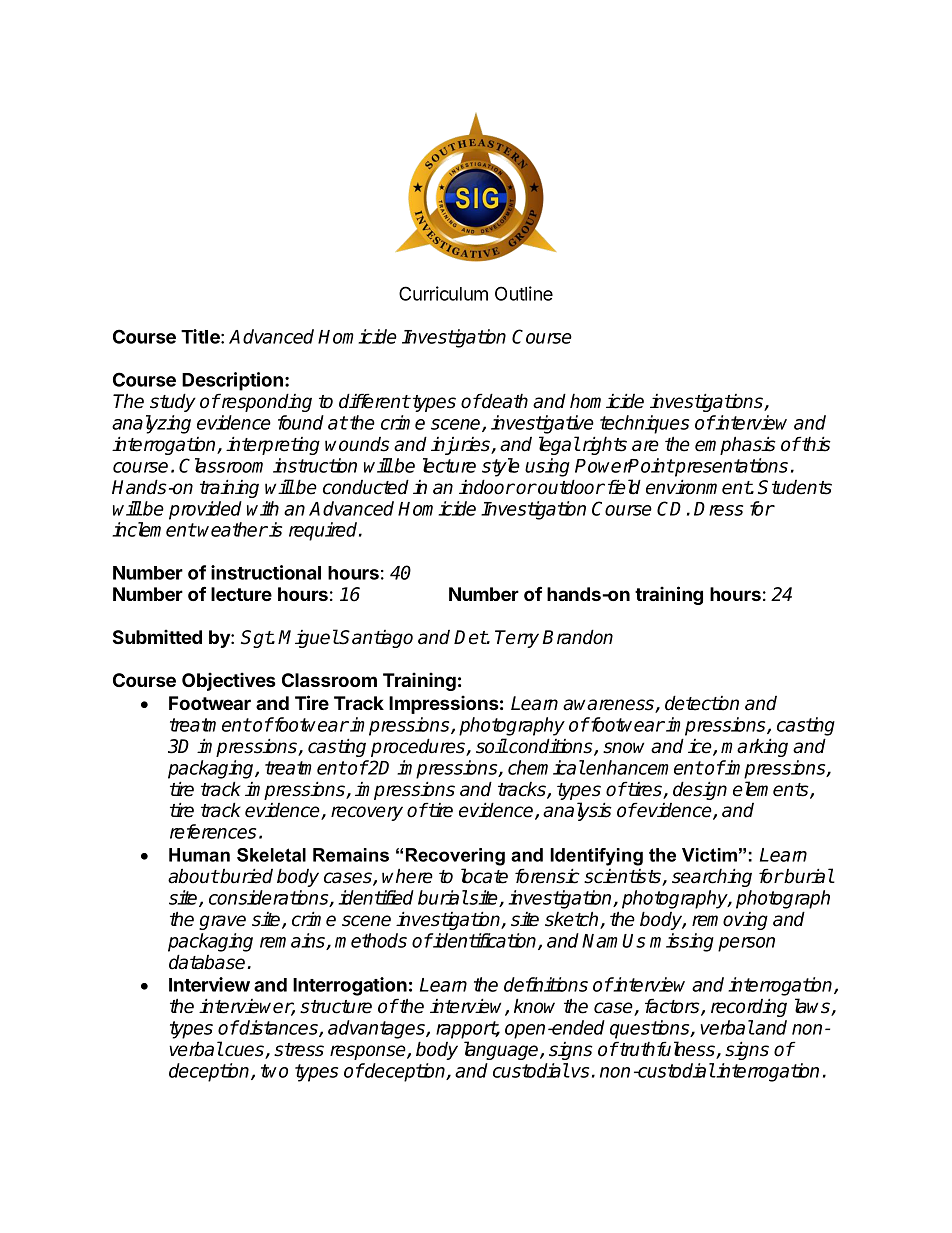 The height and width of the document is (1233, 952). I want to click on two, so click(274, 1071).
